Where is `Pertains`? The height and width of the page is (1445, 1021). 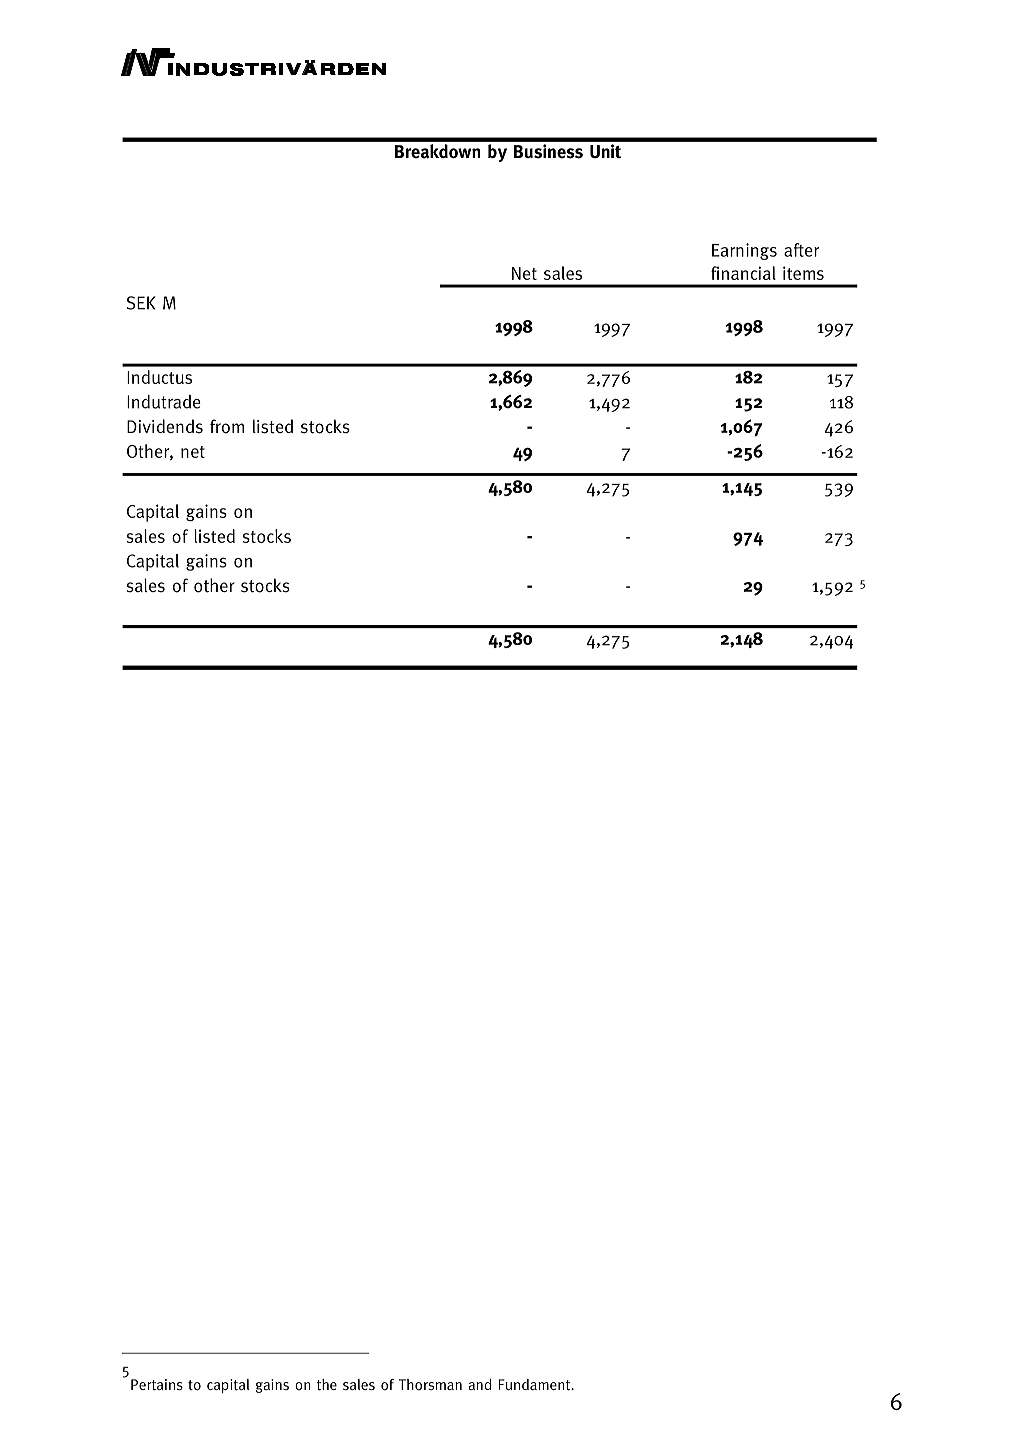
Pertains is located at coordinates (157, 1384).
